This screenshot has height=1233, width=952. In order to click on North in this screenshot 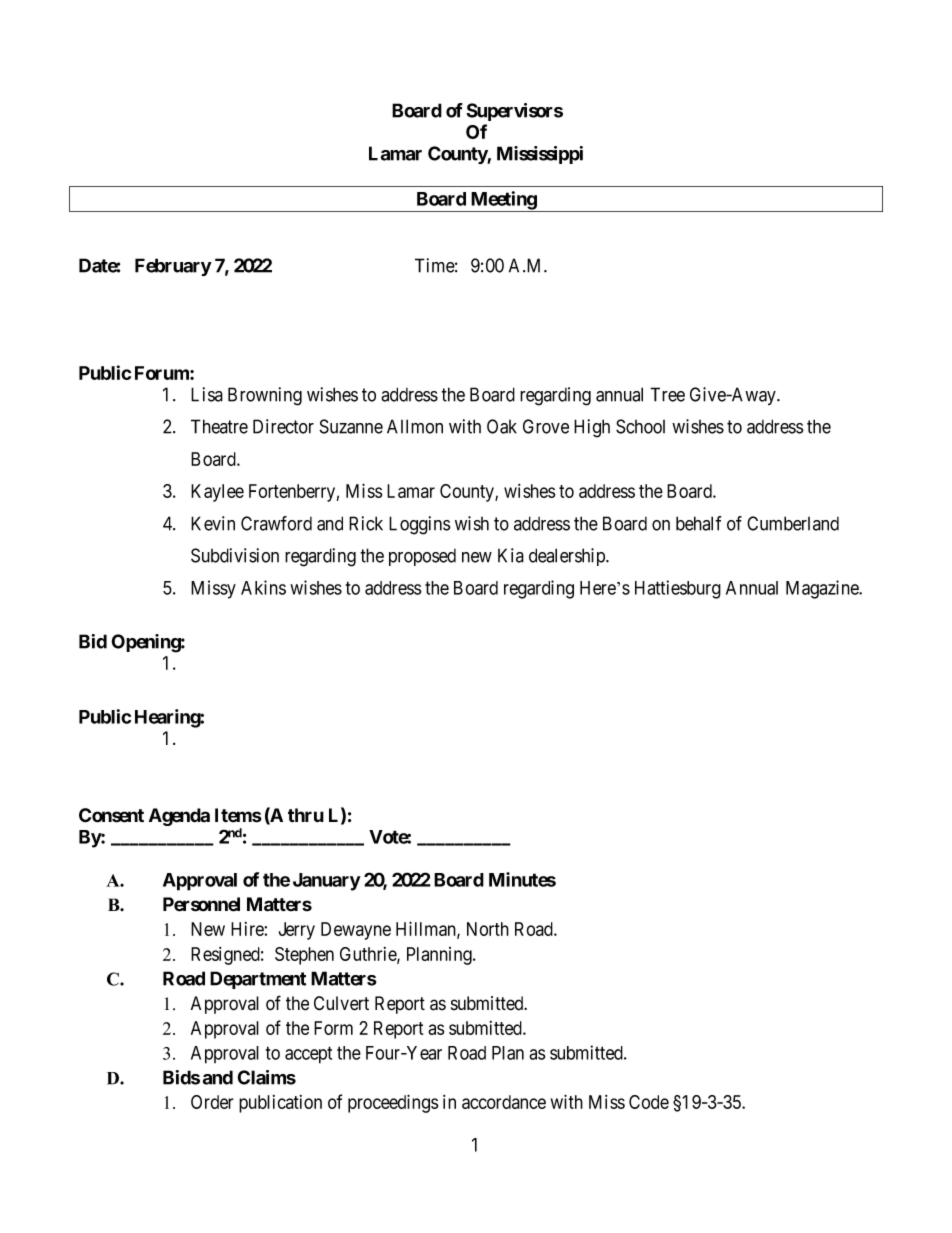, I will do `click(488, 929)`.
